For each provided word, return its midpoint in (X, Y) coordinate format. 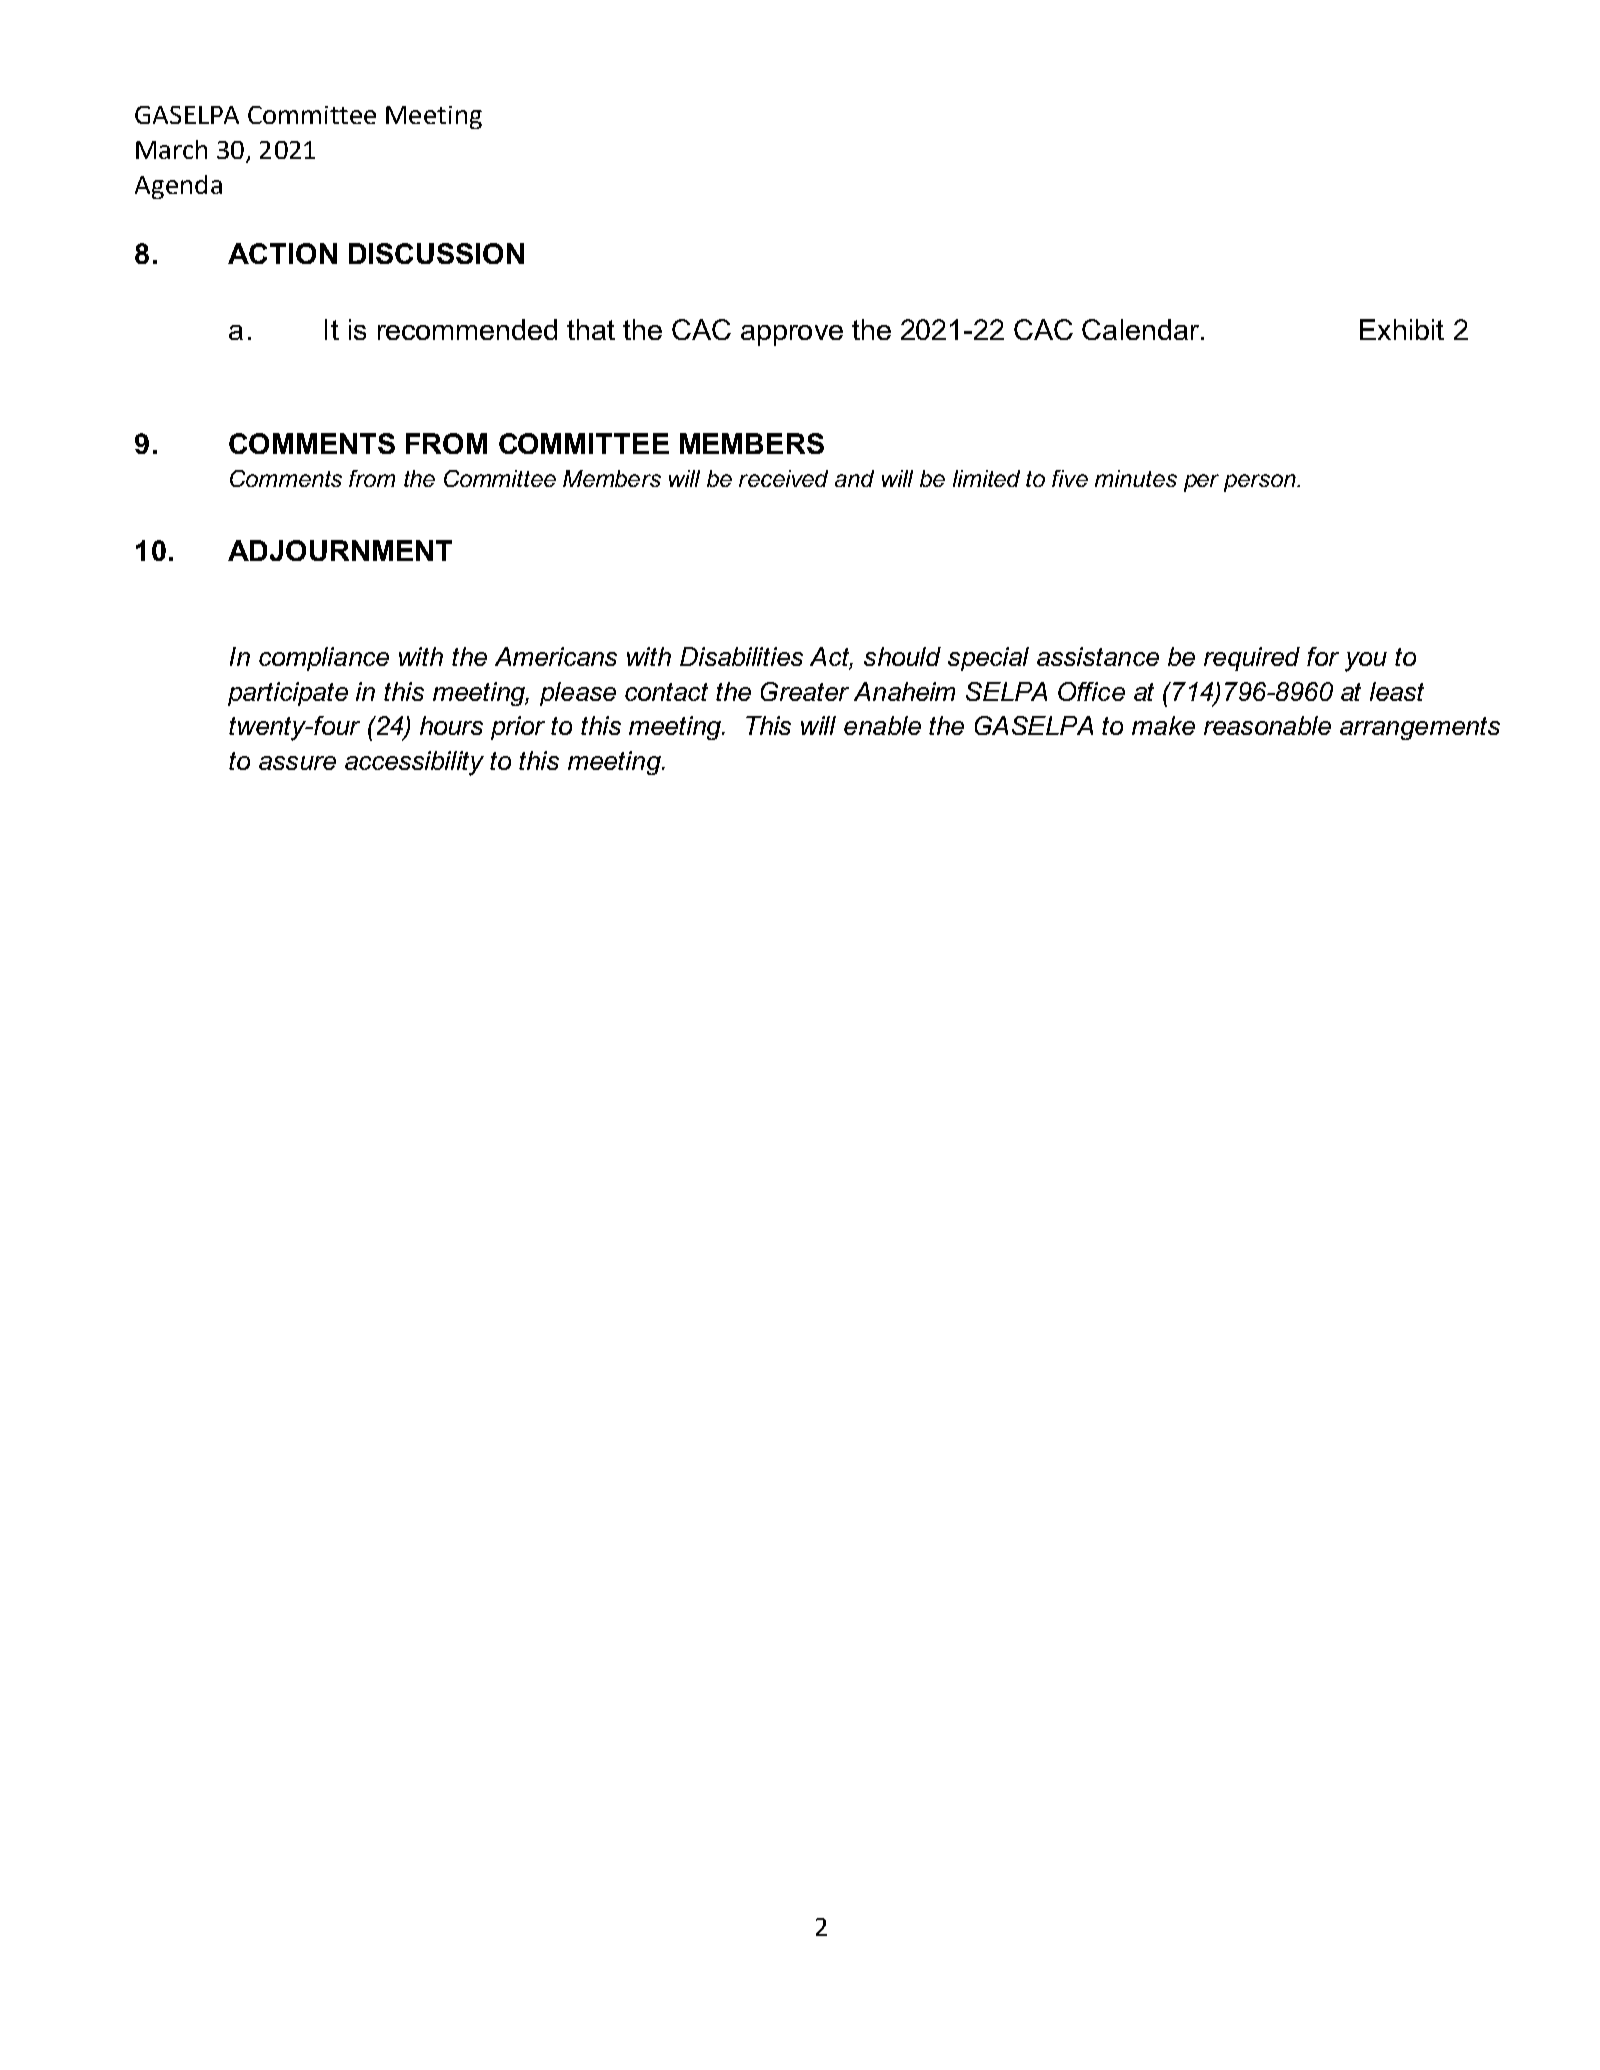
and (854, 478)
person (1261, 483)
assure (297, 763)
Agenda (178, 187)
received (783, 478)
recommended (467, 329)
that (591, 329)
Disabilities (741, 656)
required (1252, 659)
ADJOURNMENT (340, 550)
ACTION (282, 253)
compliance (324, 659)
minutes (1136, 478)
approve (792, 335)
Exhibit (1402, 329)
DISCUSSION (436, 253)
